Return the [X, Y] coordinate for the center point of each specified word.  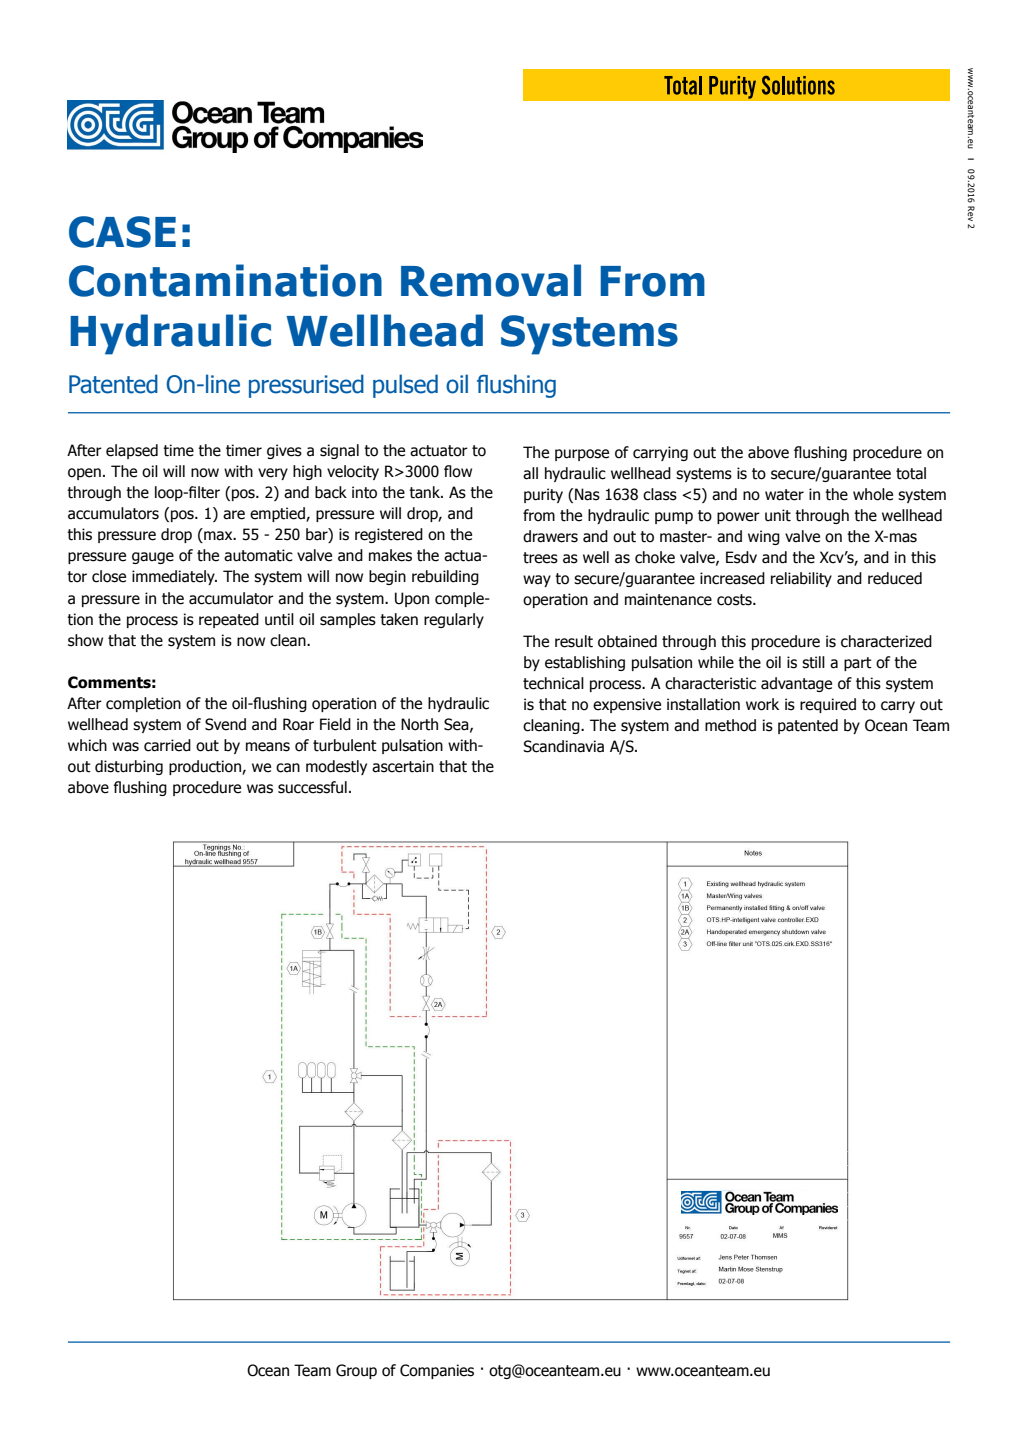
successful [312, 787]
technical [553, 683]
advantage [796, 684]
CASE [122, 232]
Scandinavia [563, 746]
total [911, 473]
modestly [336, 767]
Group [356, 1371]
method [730, 725]
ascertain [403, 766]
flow [458, 471]
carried [167, 745]
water [784, 495]
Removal [491, 280]
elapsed [132, 451]
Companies [437, 1371]
